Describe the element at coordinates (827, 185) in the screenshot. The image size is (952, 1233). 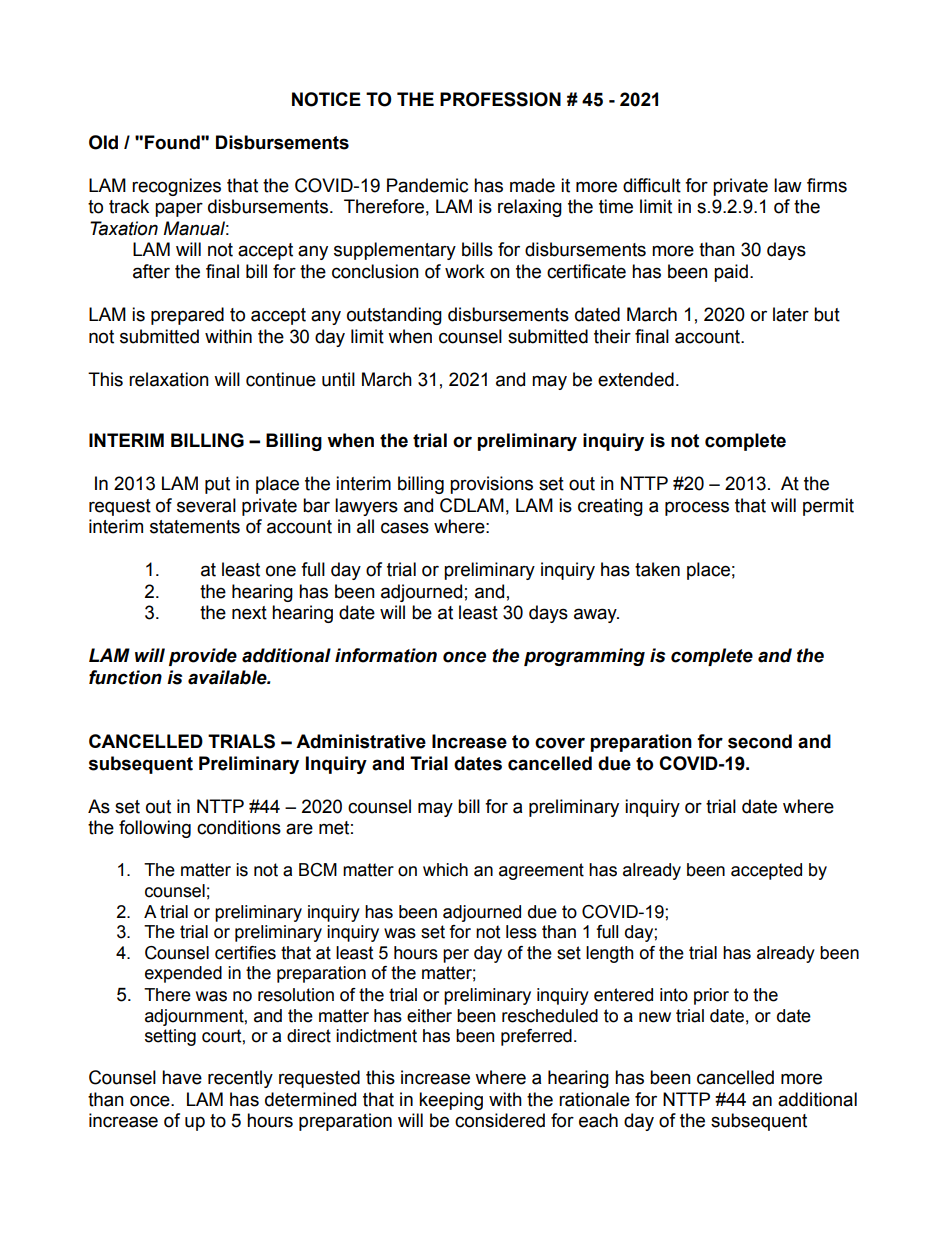
I see `firms` at that location.
